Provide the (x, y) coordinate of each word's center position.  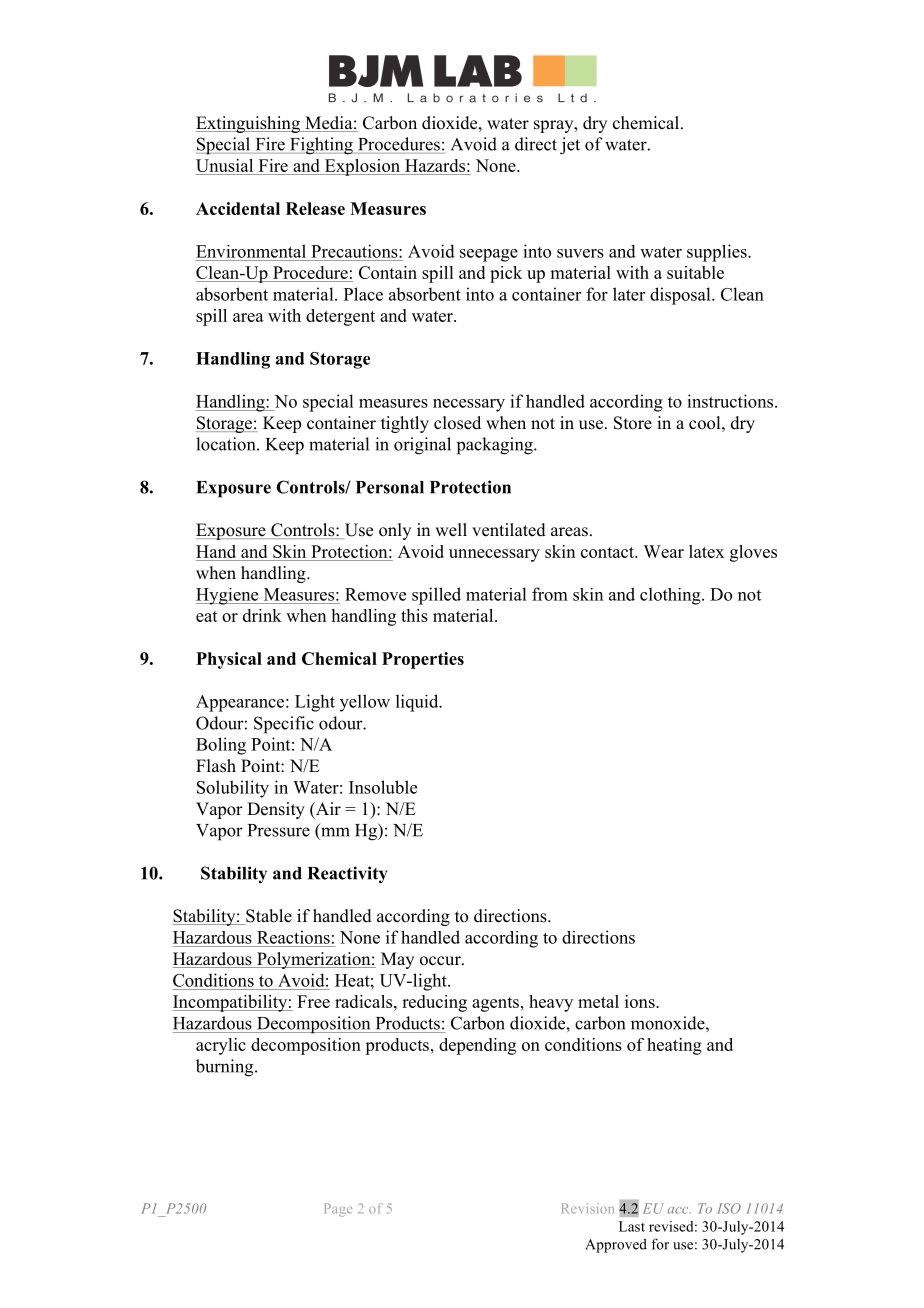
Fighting (321, 146)
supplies (718, 253)
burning (226, 1068)
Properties (423, 660)
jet (570, 146)
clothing (671, 596)
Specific (284, 725)
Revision (588, 1208)
